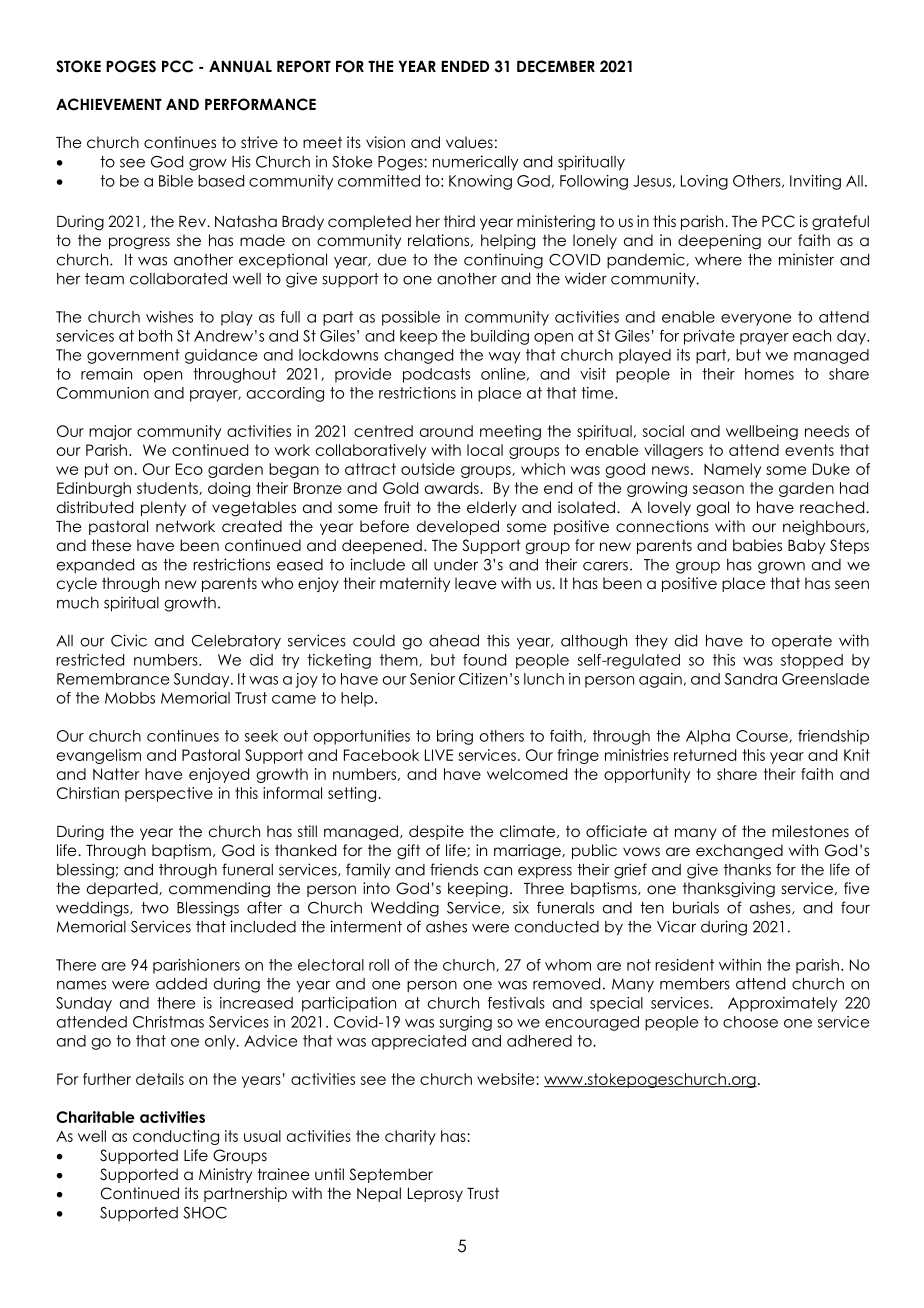 The width and height of the screenshot is (924, 1308). I want to click on conducting, so click(176, 1137).
